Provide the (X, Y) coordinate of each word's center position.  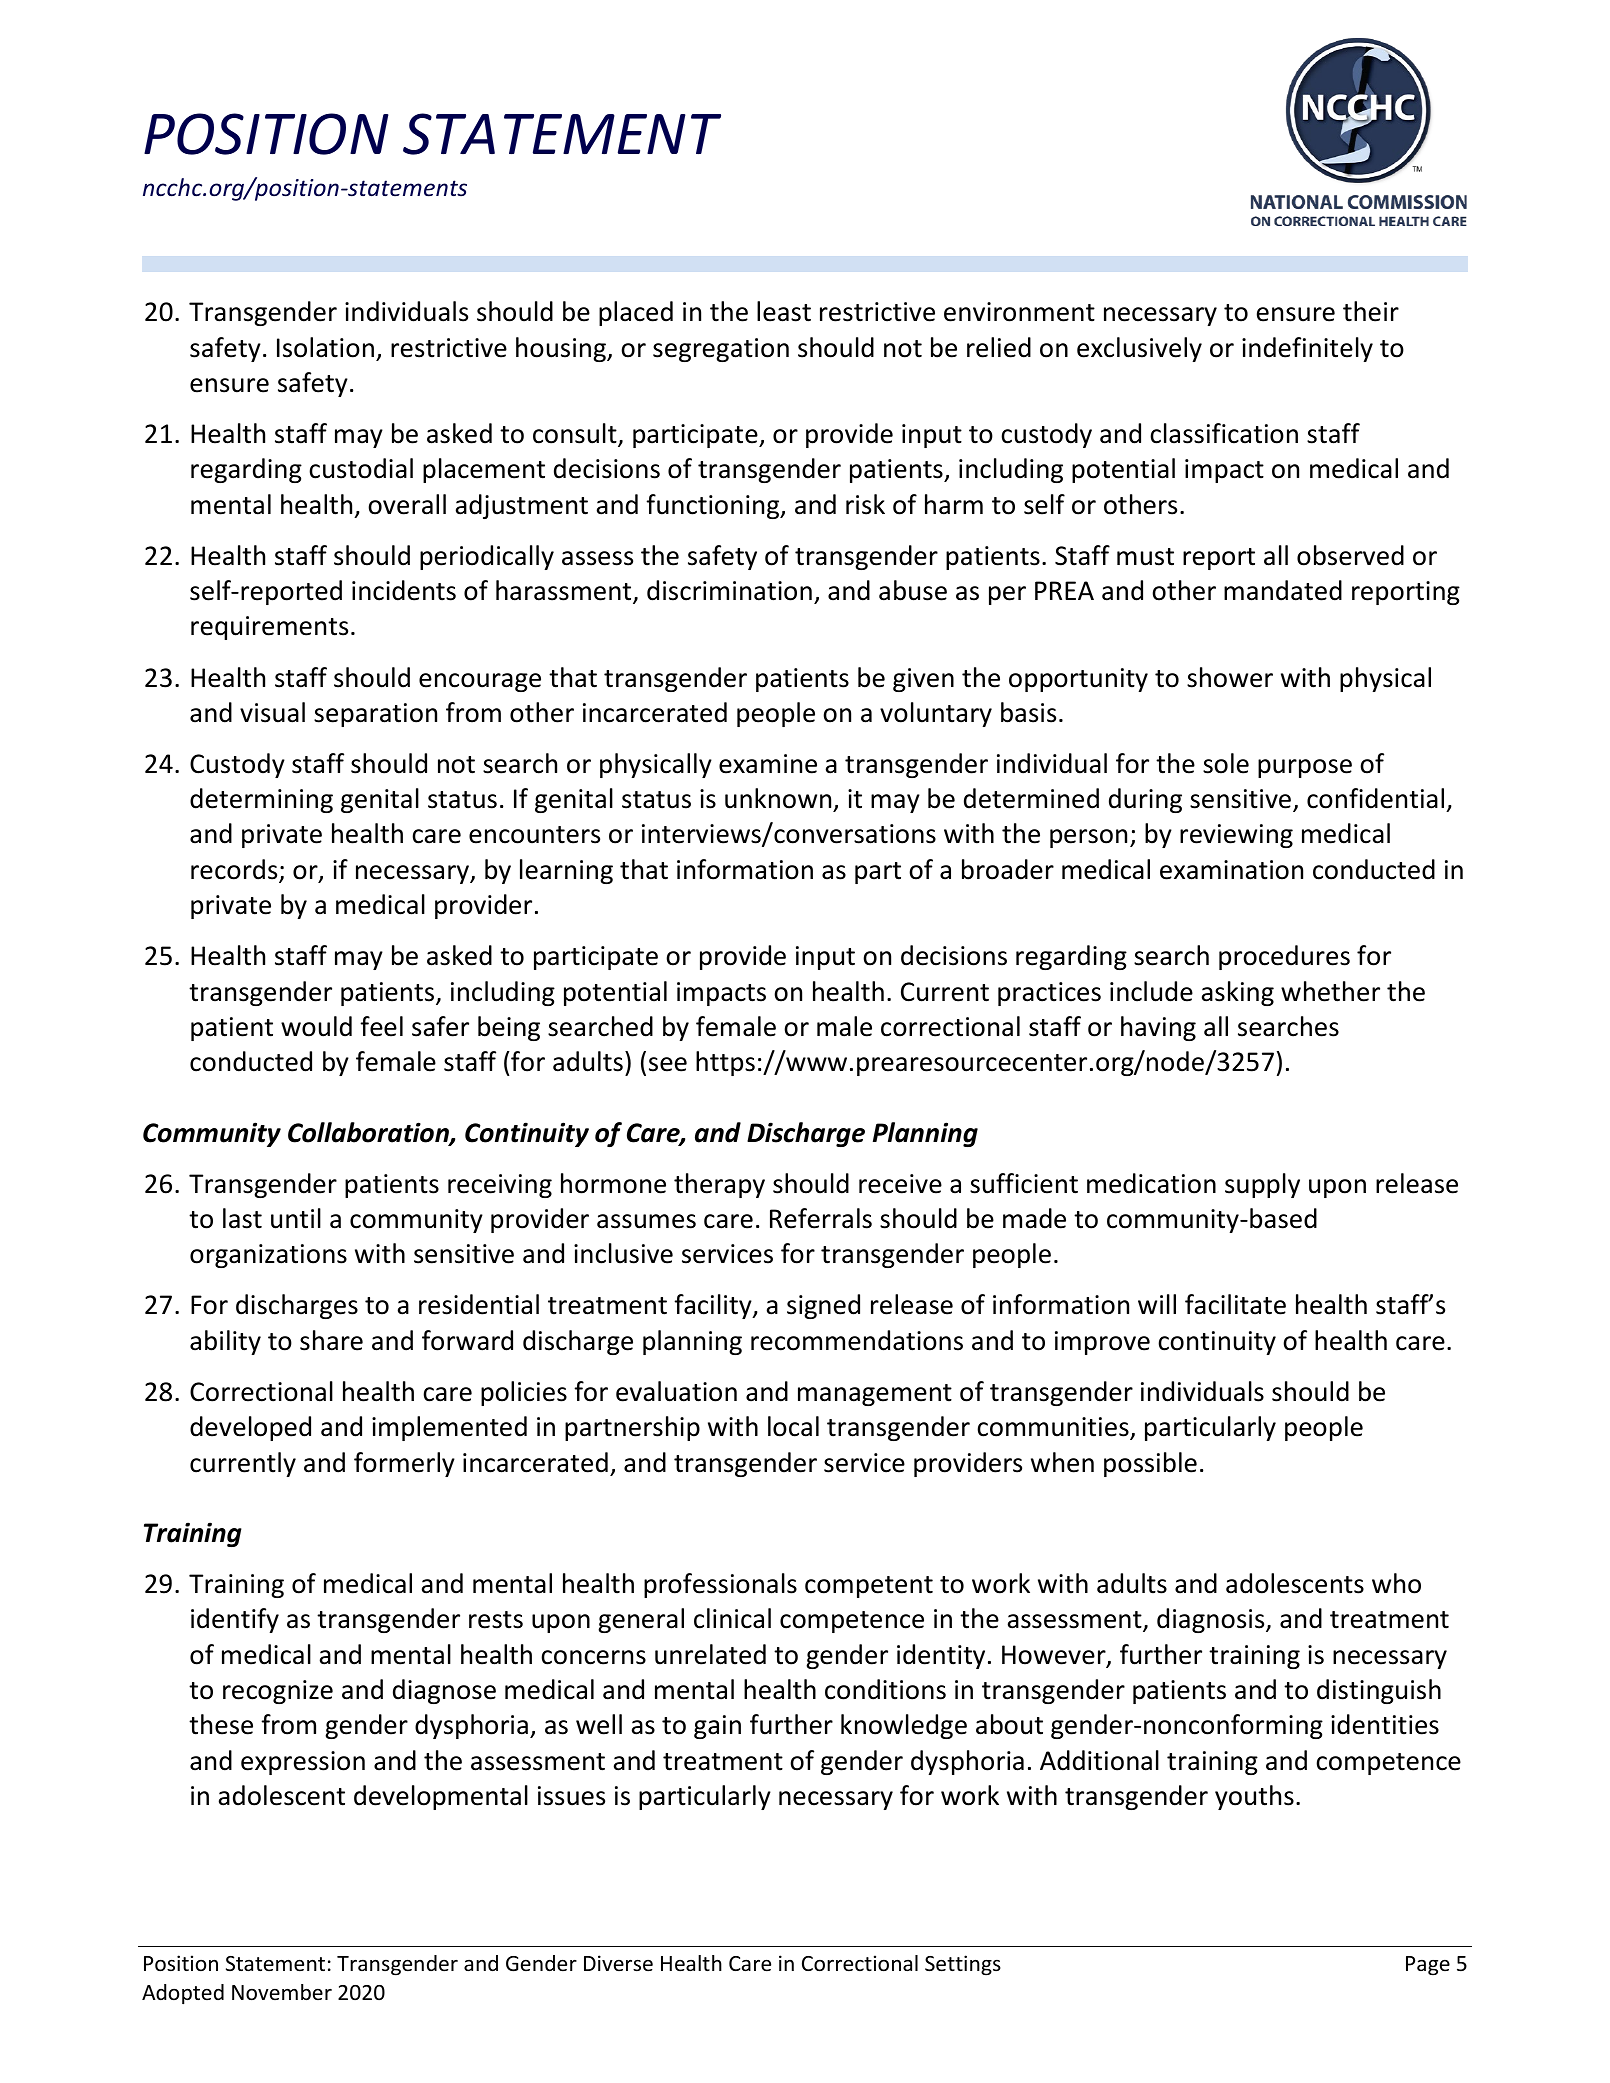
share (331, 1340)
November (282, 1992)
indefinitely (1307, 349)
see (668, 1064)
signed (823, 1306)
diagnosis (1212, 1620)
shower (1230, 677)
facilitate (1235, 1304)
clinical (732, 1618)
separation (375, 715)
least (784, 311)
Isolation (325, 347)
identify (235, 1620)
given (923, 680)
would (316, 1026)
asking (1238, 993)
